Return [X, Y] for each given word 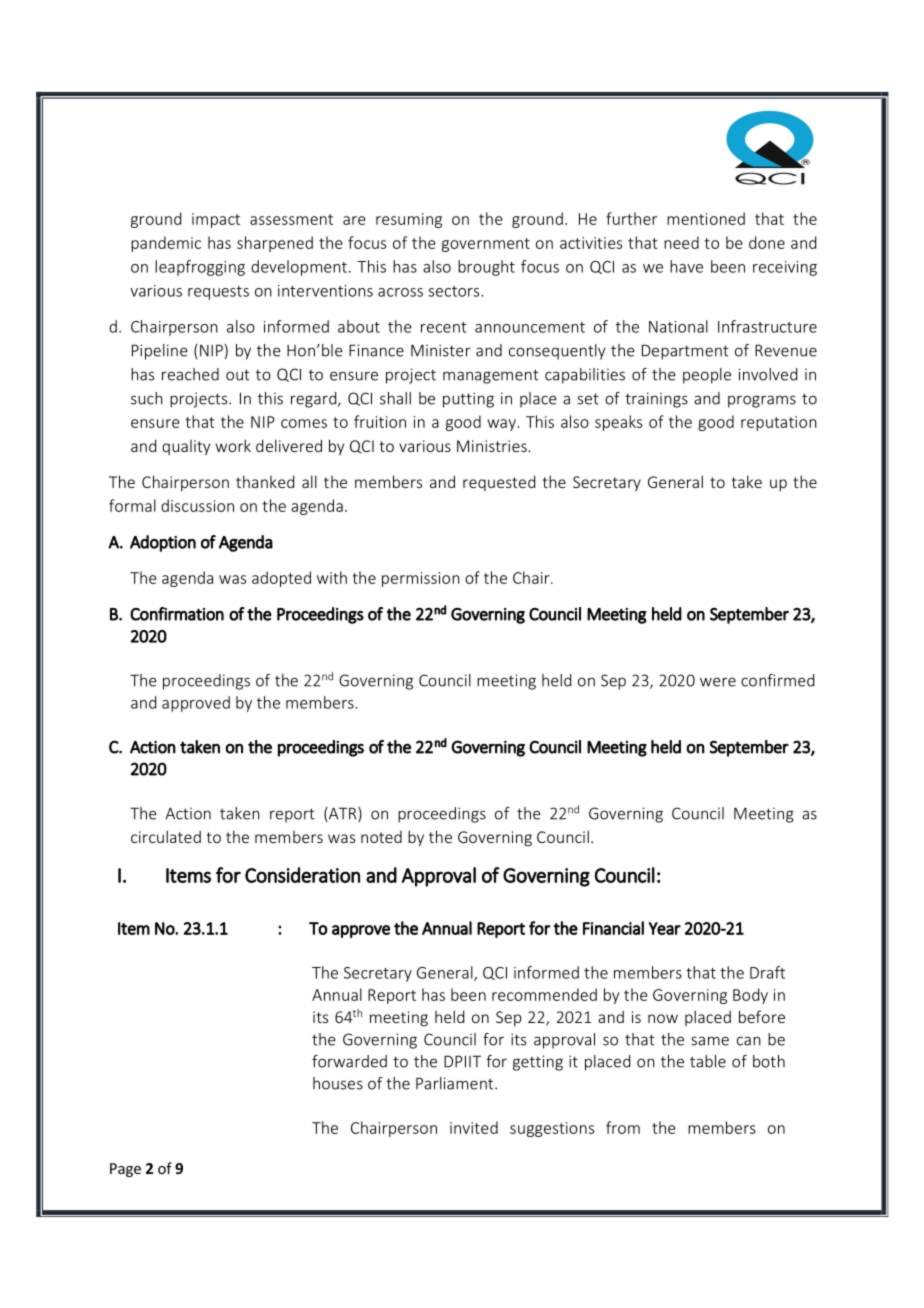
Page [125, 1170]
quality [186, 447]
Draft [767, 972]
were [718, 682]
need [681, 242]
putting [468, 400]
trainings [656, 400]
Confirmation [177, 614]
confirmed [777, 680]
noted [381, 837]
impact [216, 220]
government [486, 245]
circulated [166, 836]
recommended [544, 994]
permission [421, 579]
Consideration [302, 875]
